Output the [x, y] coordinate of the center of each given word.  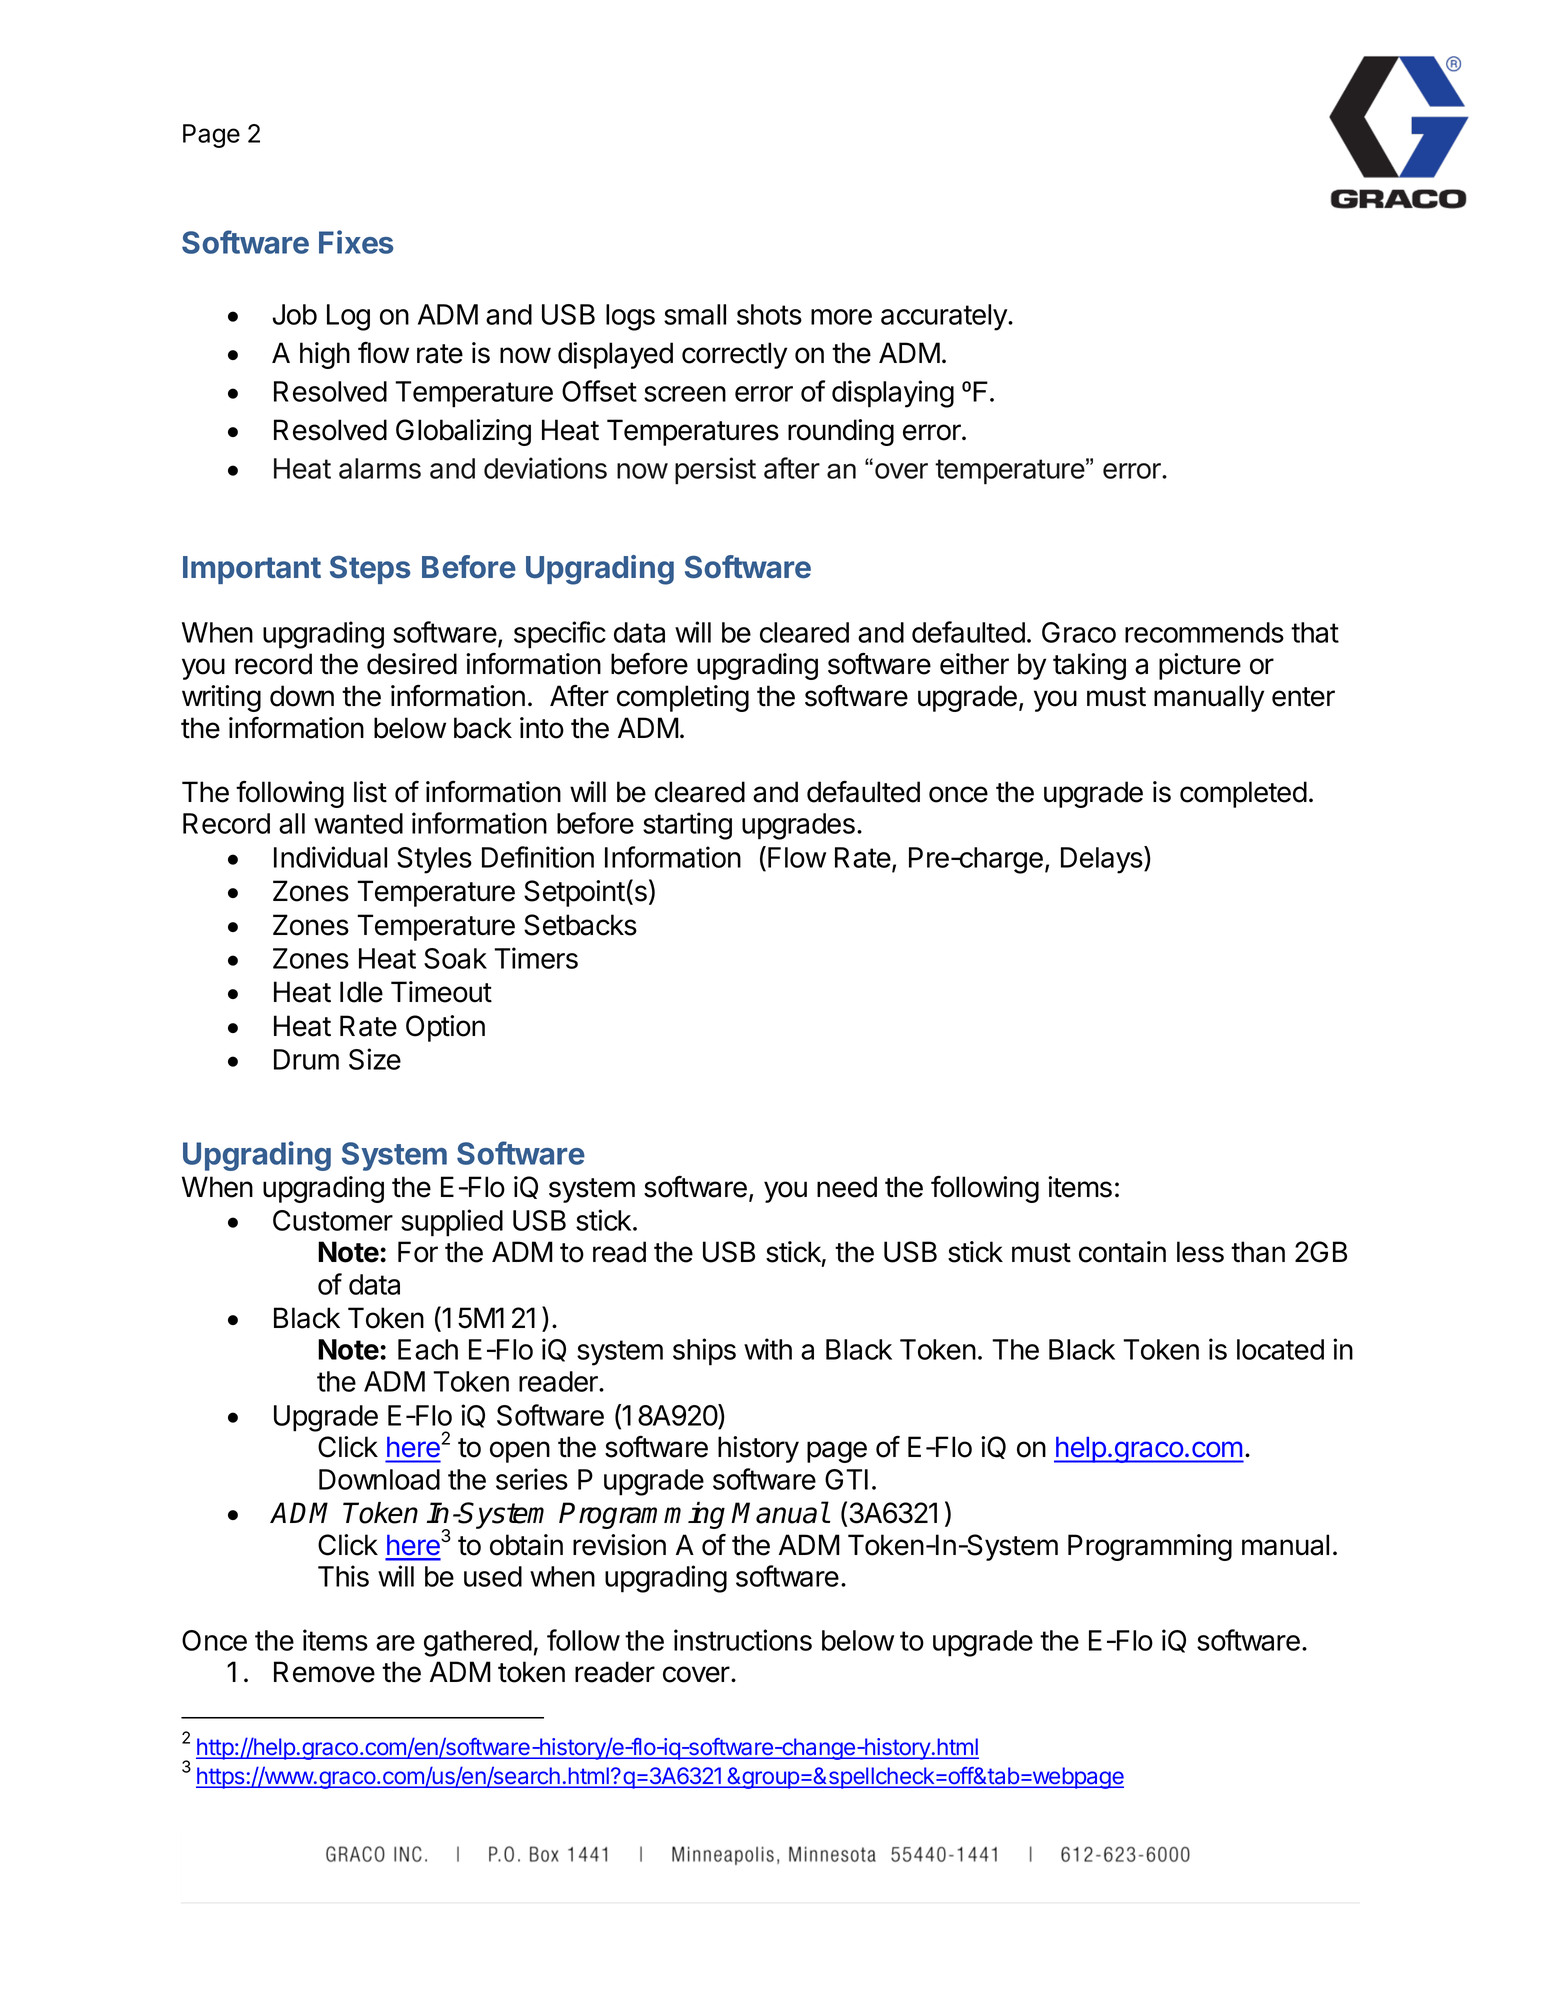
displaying [893, 394]
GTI [846, 1479]
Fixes [356, 242]
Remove [324, 1672]
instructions [743, 1640]
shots [769, 314]
